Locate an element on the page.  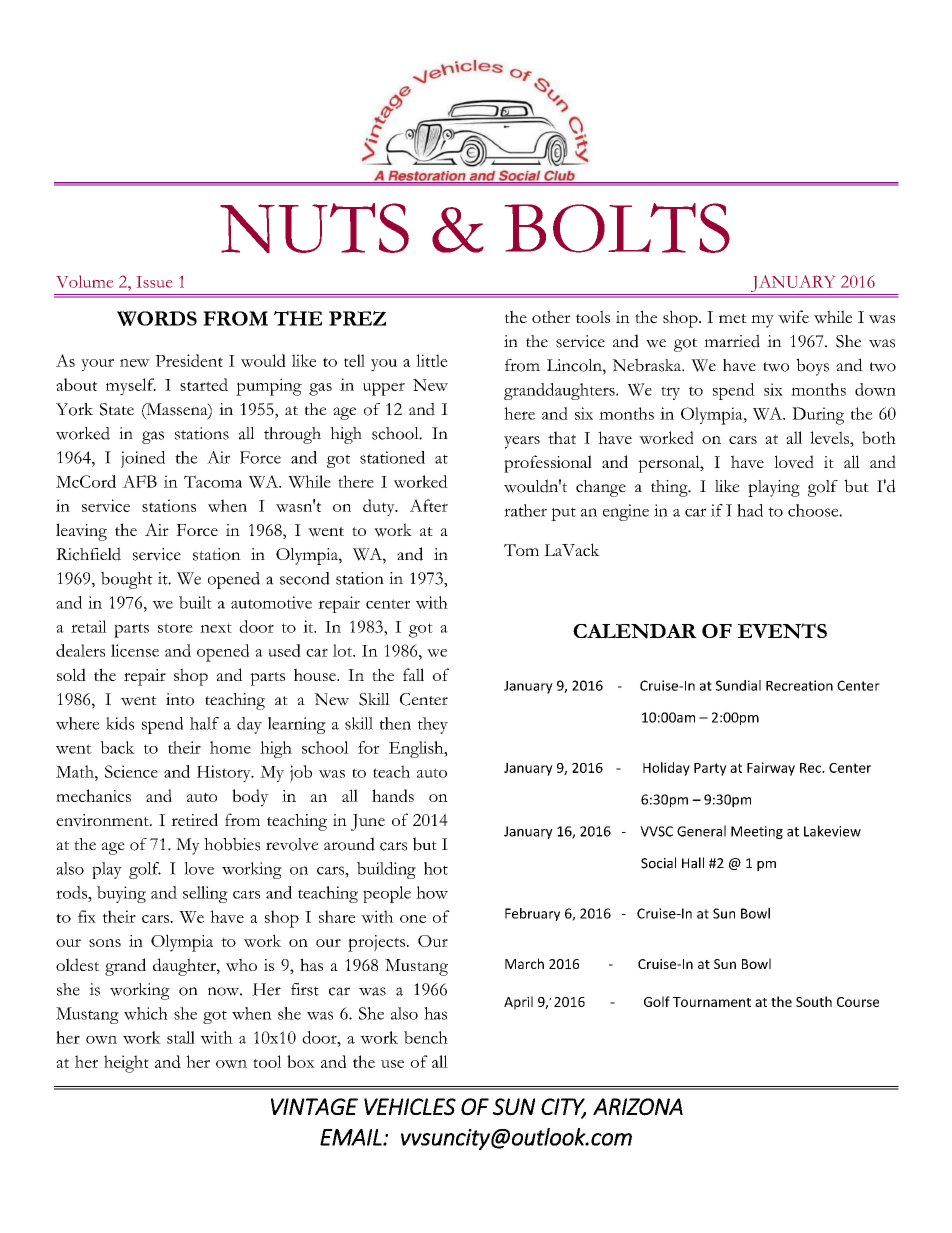
ARIZONA is located at coordinates (638, 1107).
